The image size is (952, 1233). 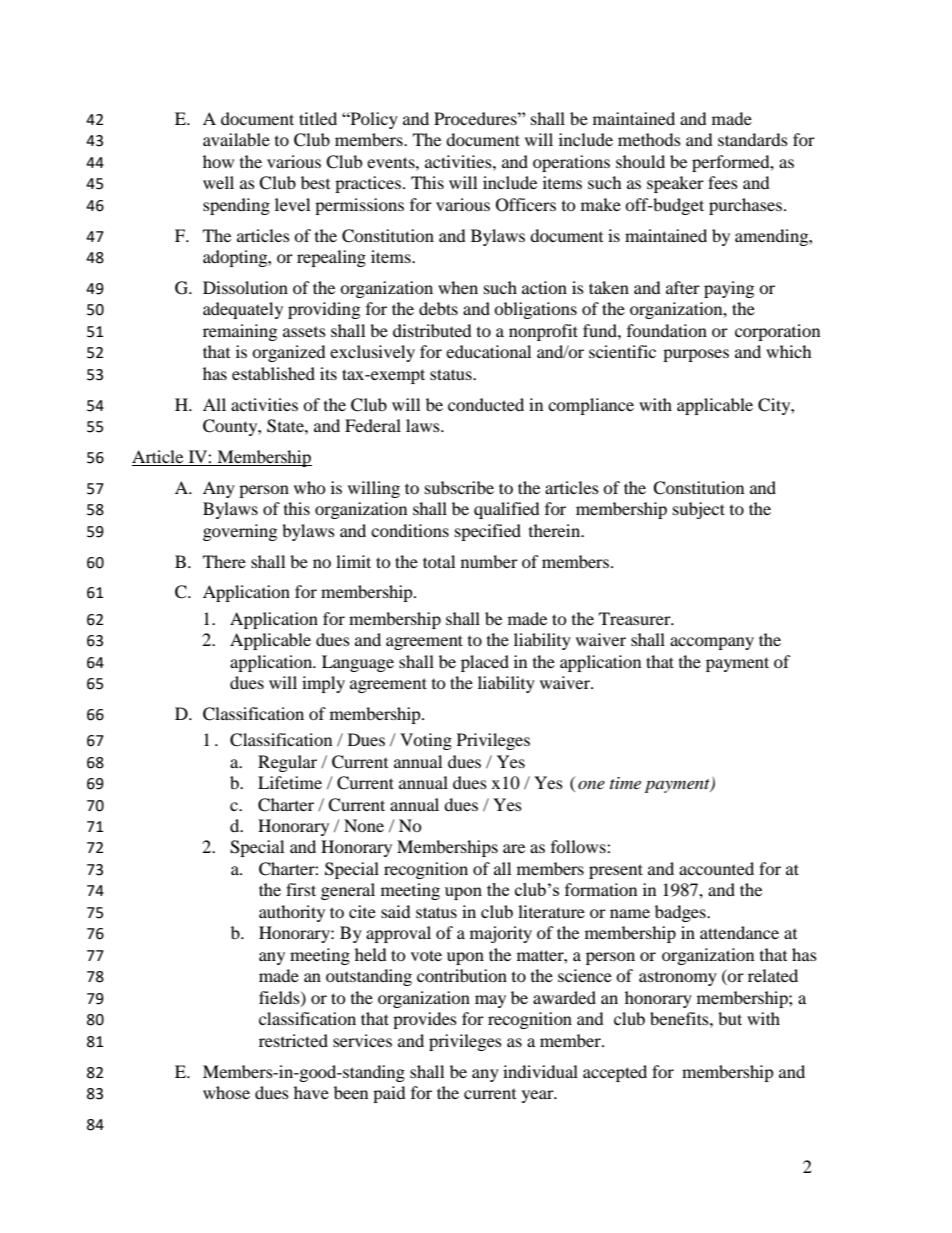 What do you see at coordinates (571, 163) in the document?
I see `operations` at bounding box center [571, 163].
